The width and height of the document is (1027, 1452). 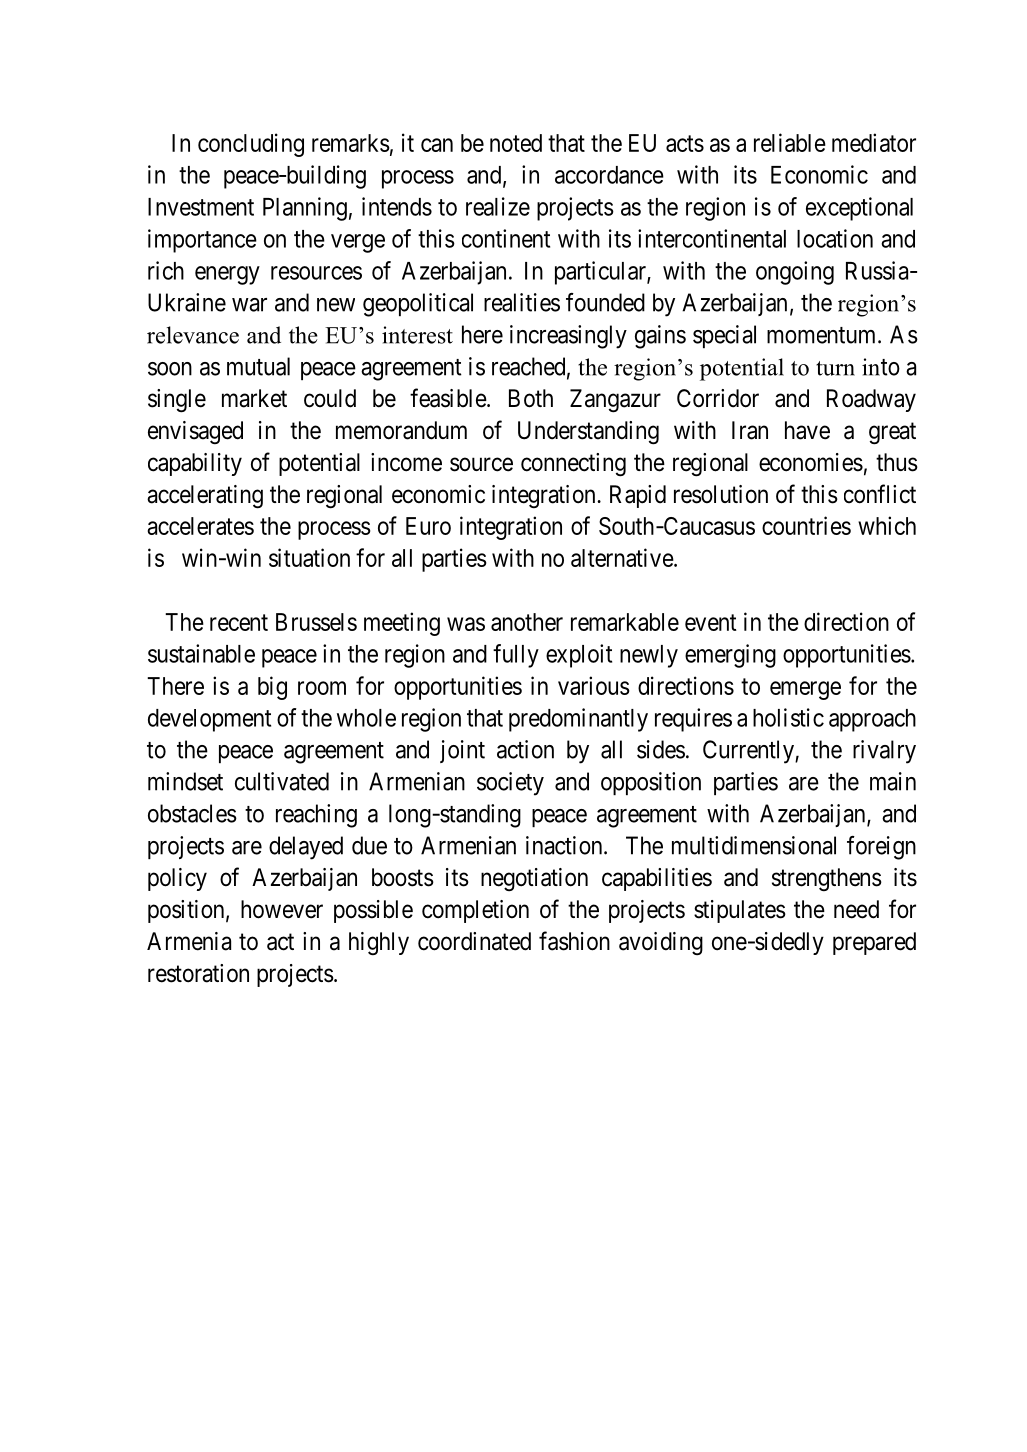 What do you see at coordinates (251, 145) in the document?
I see `concluding` at bounding box center [251, 145].
